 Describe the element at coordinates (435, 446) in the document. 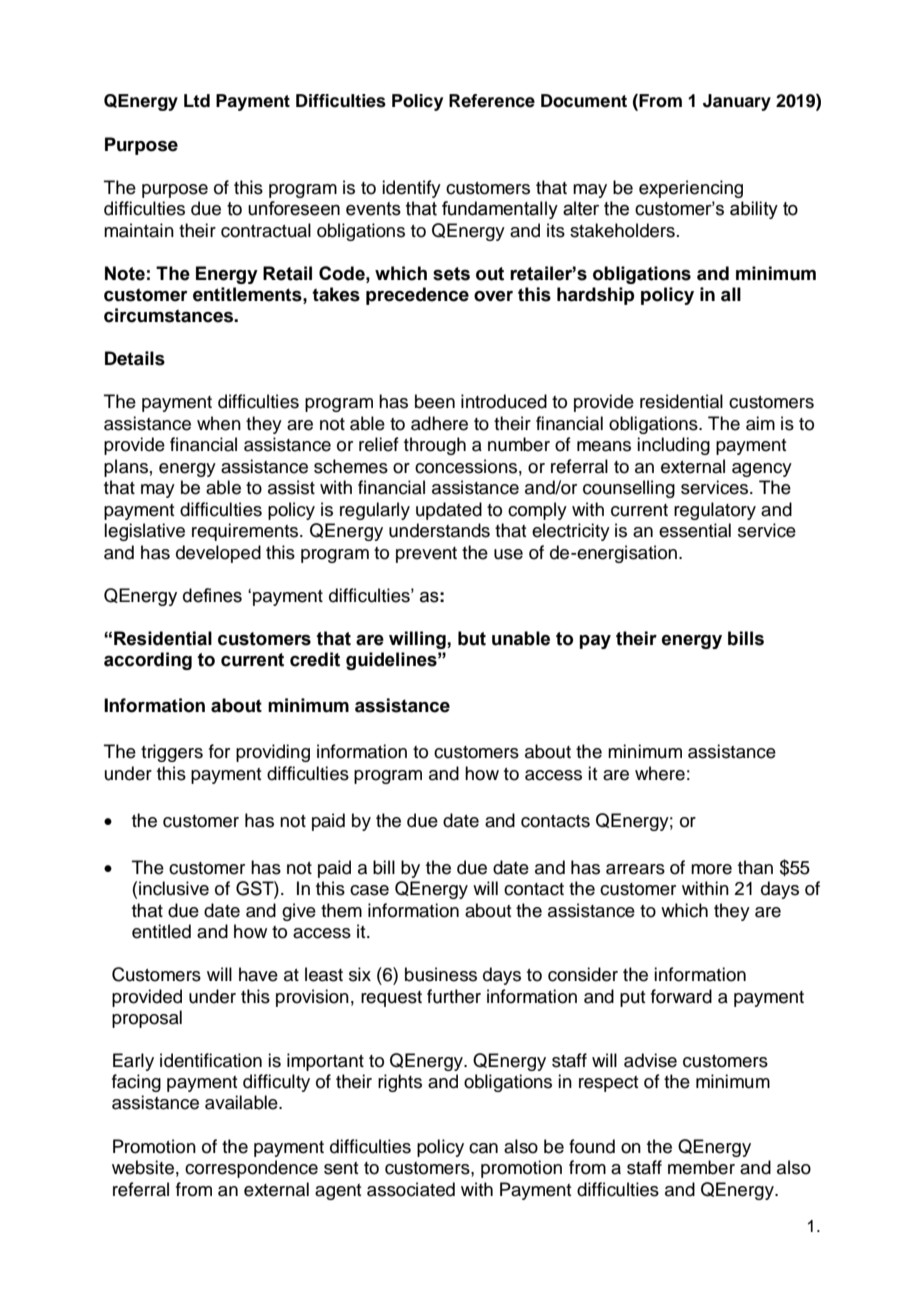

I see `through` at that location.
